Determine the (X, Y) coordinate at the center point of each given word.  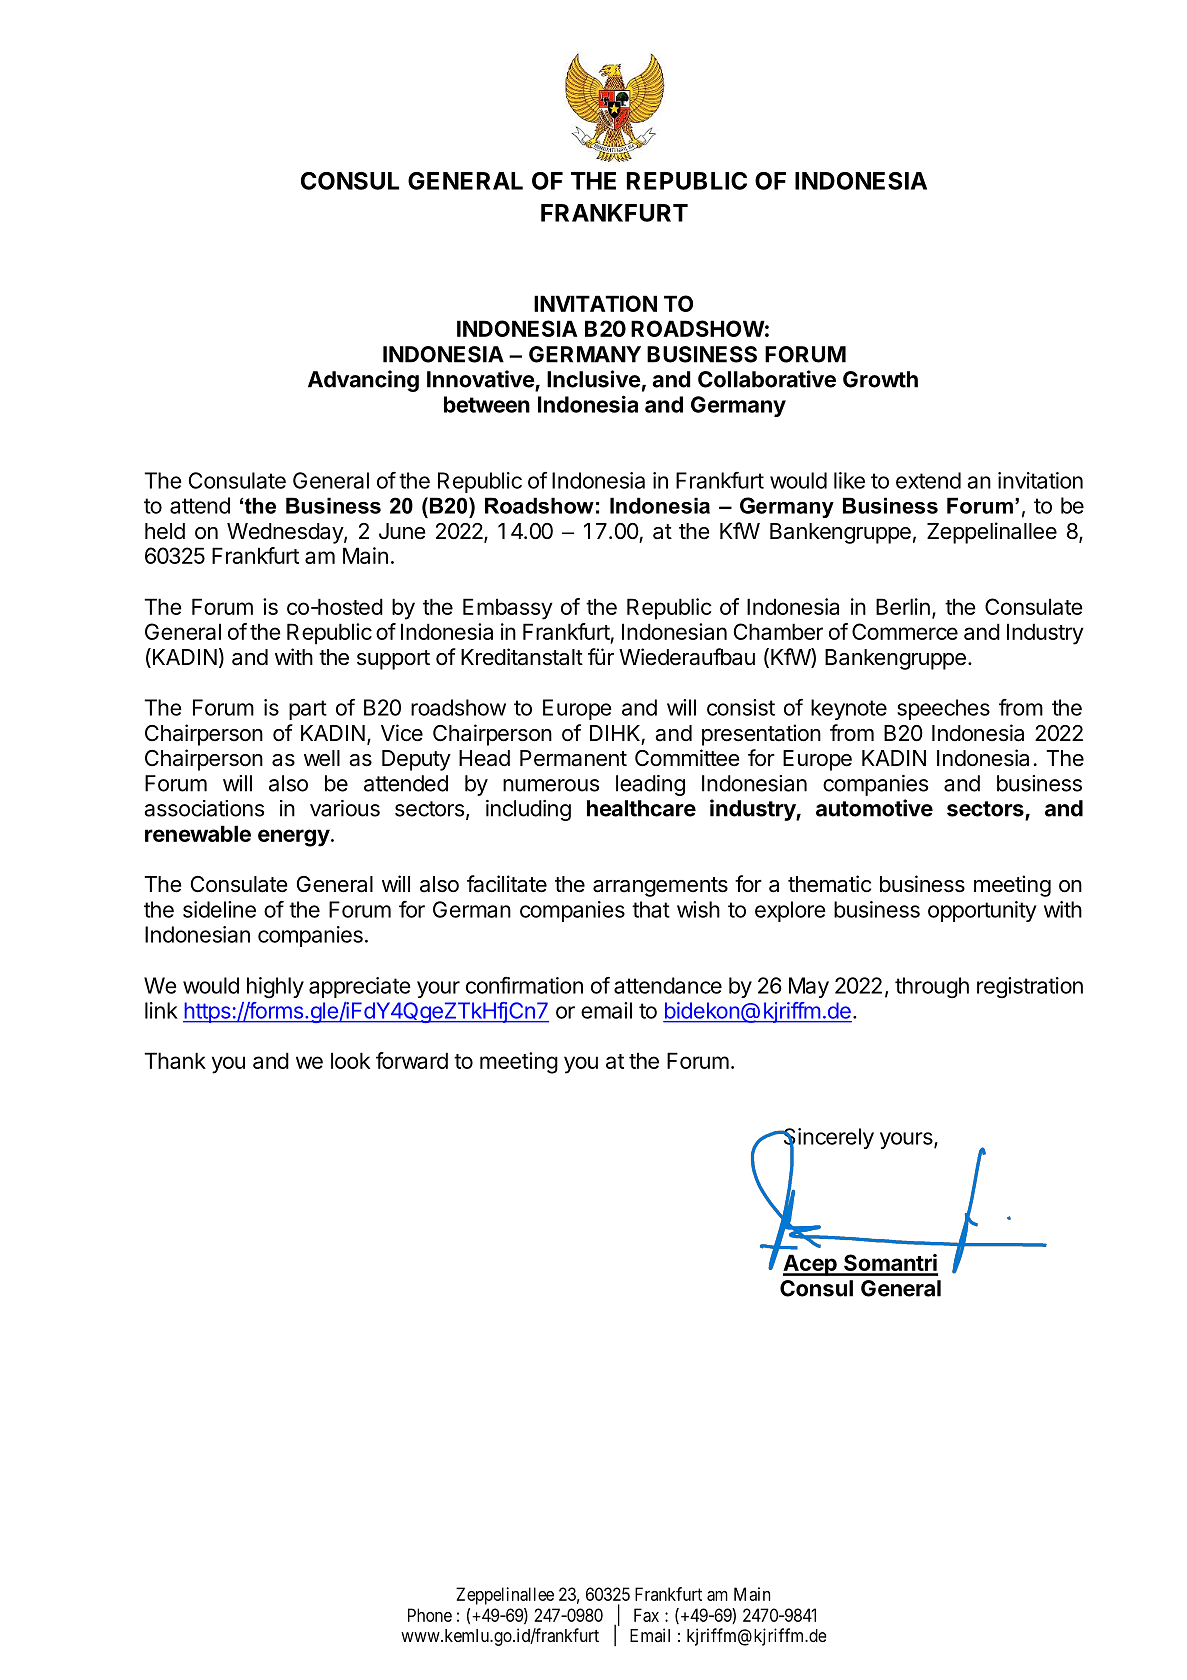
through (932, 987)
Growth (880, 379)
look (350, 1060)
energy (294, 838)
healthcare (641, 808)
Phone (430, 1615)
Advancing (363, 381)
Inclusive (594, 379)
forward (412, 1060)
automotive (874, 808)
